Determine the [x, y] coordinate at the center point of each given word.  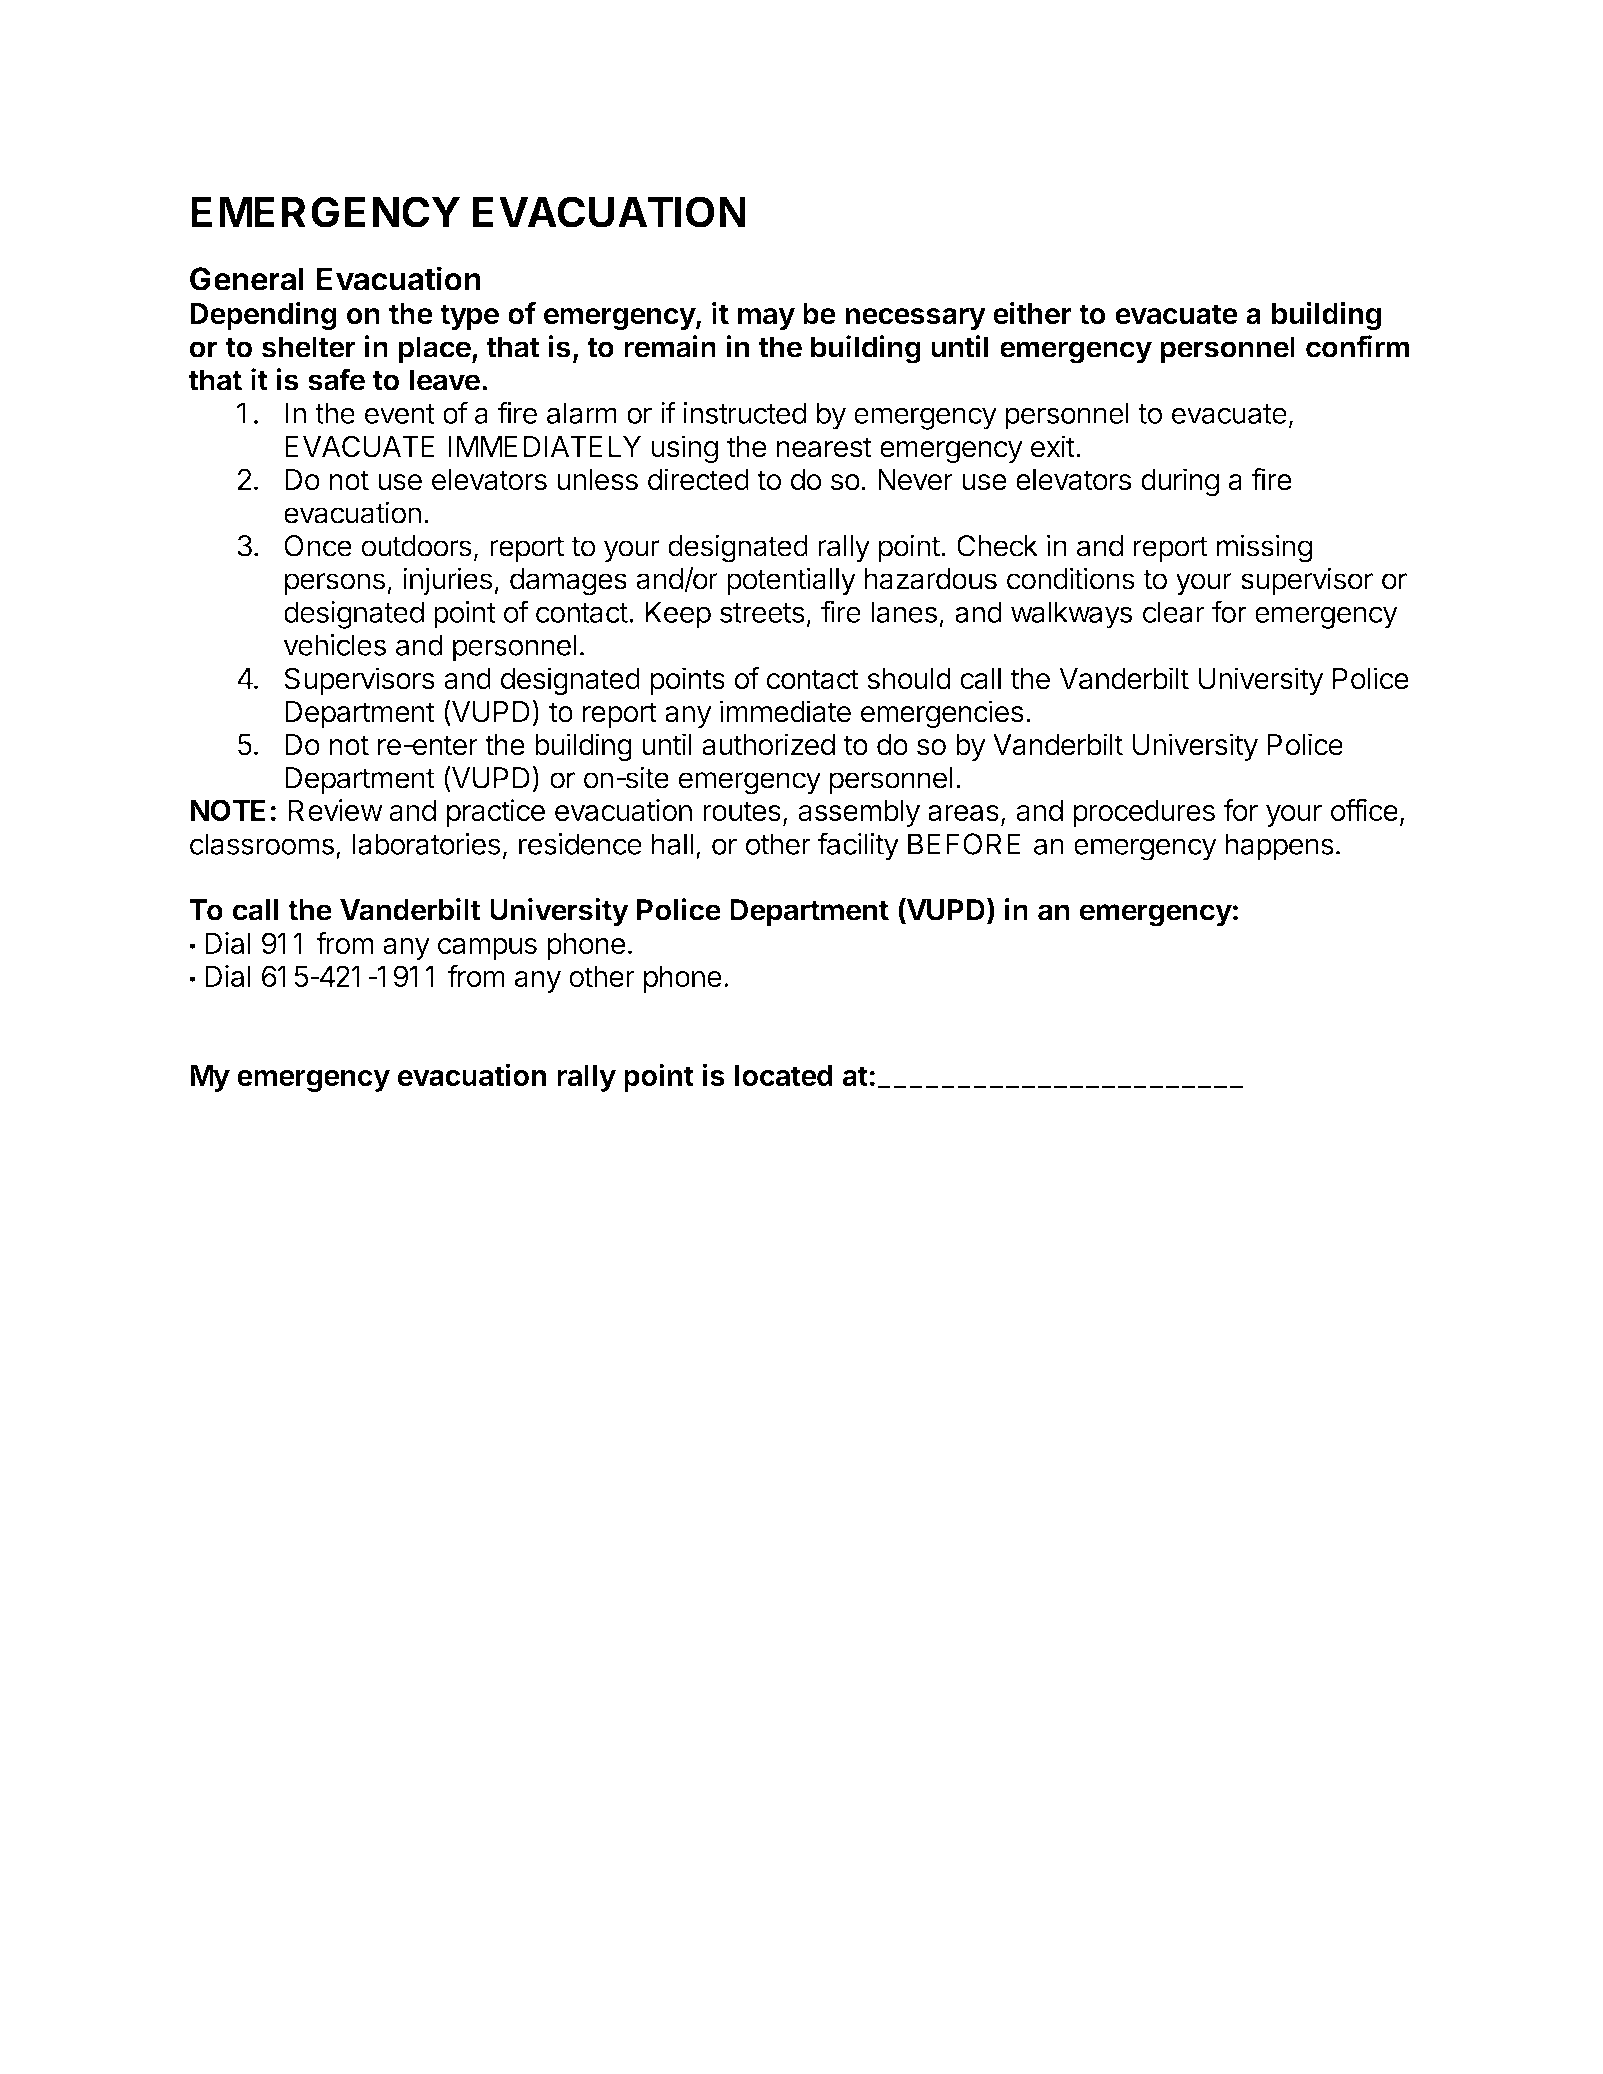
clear [1174, 612]
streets [762, 613]
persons [335, 584]
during [1180, 482]
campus [487, 949]
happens [1279, 847]
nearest [824, 447]
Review [336, 810]
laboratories [427, 844]
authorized [768, 744]
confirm [1358, 346]
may [766, 319]
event [400, 414]
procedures [1144, 813]
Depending [263, 316]
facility [858, 846]
